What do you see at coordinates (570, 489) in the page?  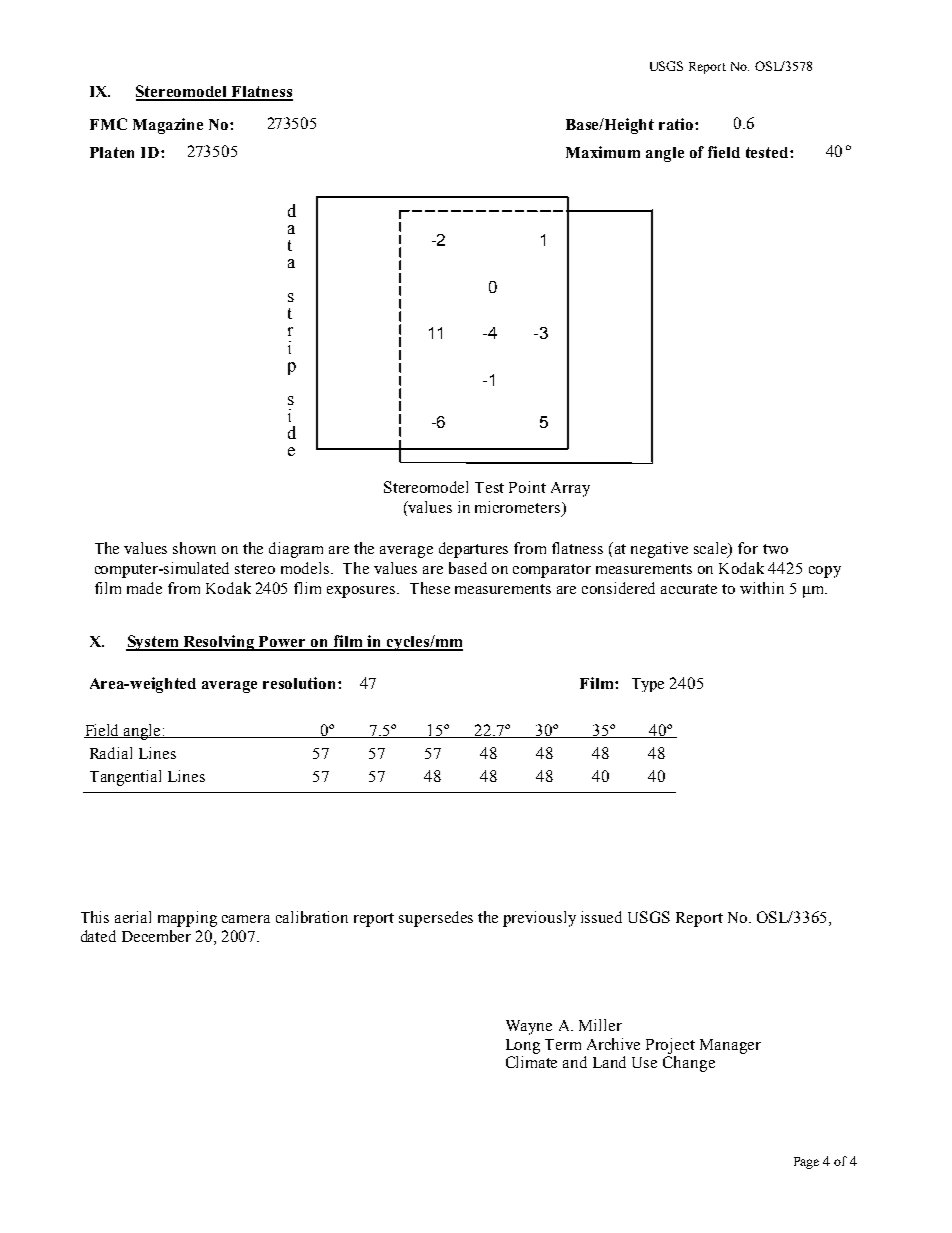 I see `Array` at bounding box center [570, 489].
